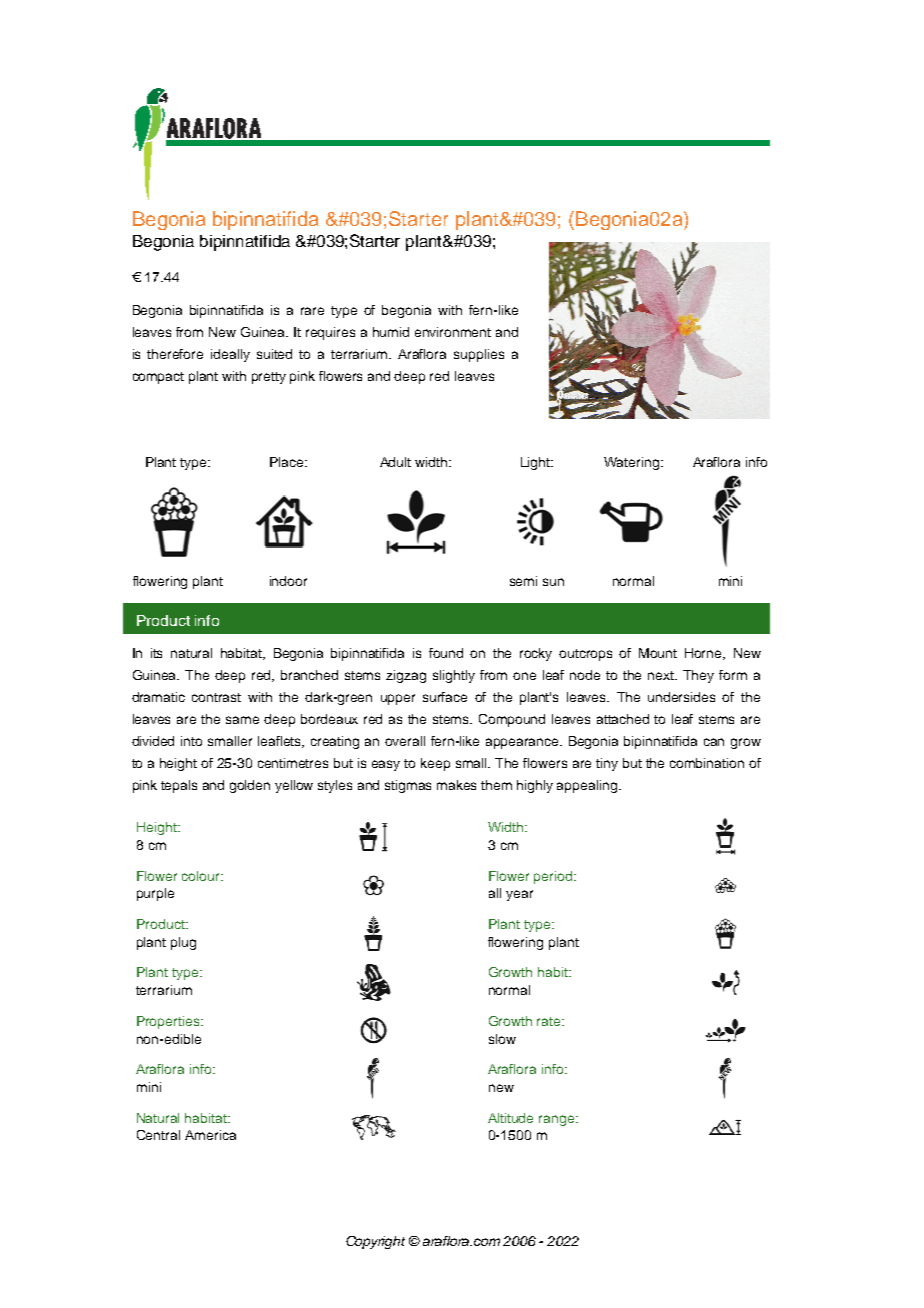 Image resolution: width=924 pixels, height=1308 pixels. Describe the element at coordinates (169, 1022) in the screenshot. I see `Properties` at that location.
